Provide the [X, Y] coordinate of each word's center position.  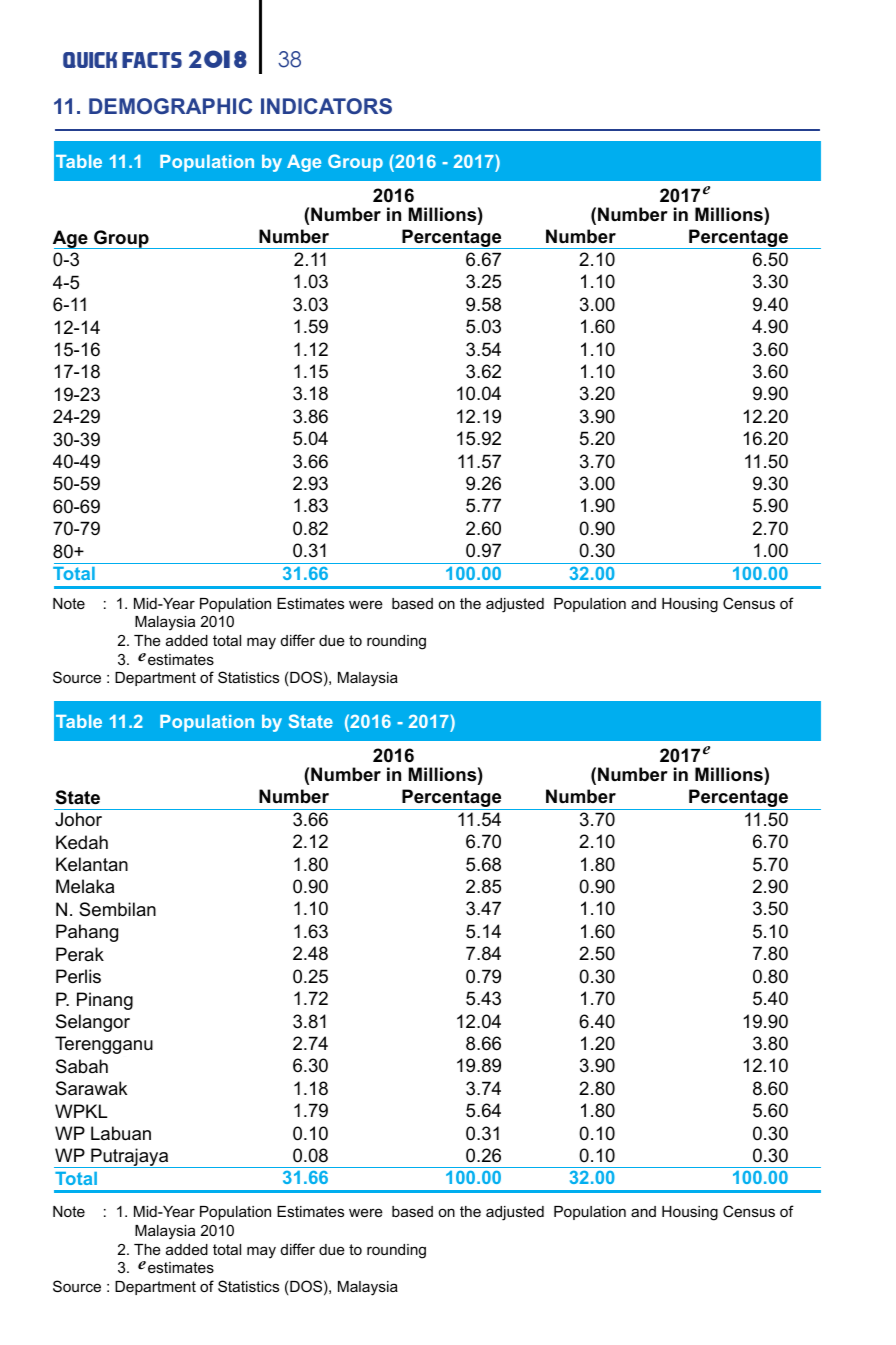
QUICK [90, 60]
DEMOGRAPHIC [170, 106]
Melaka [85, 886]
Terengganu [104, 1045]
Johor [78, 819]
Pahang [87, 933]
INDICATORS [326, 106]
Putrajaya [130, 1158]
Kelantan [92, 864]
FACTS [152, 60]
